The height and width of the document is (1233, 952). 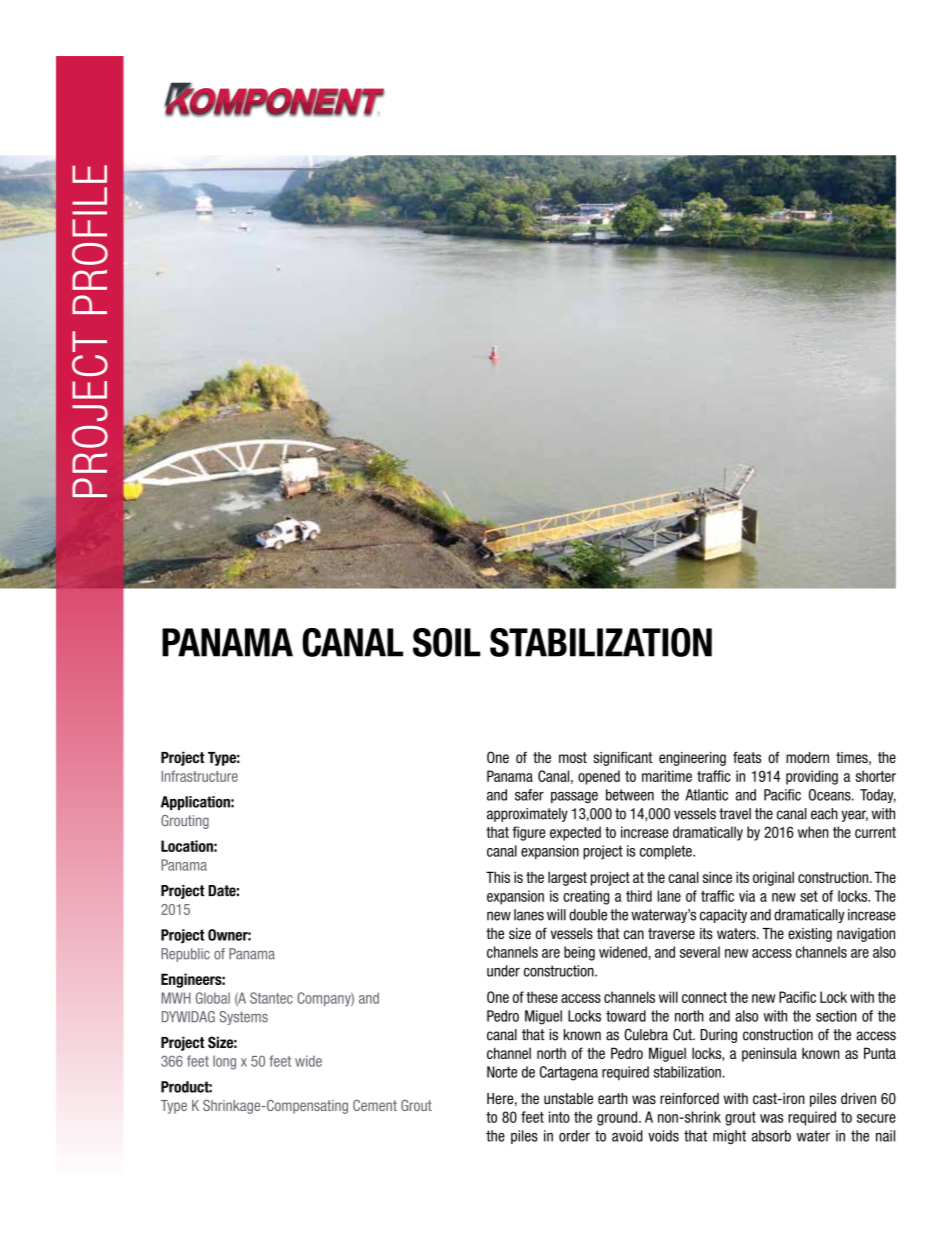 I want to click on largest, so click(x=567, y=878).
